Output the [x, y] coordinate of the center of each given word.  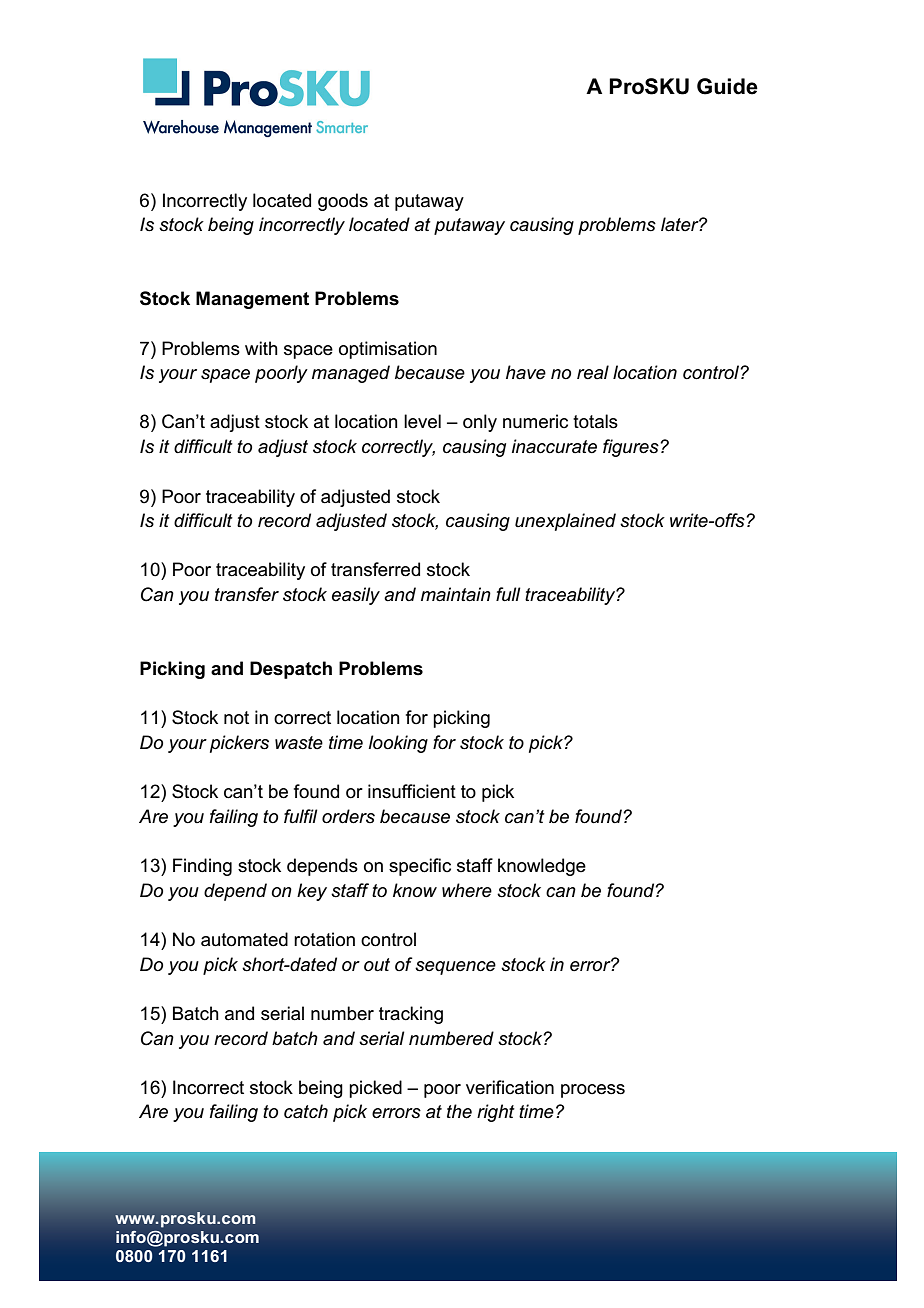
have [526, 372]
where [467, 890]
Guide [727, 86]
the [459, 1111]
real [593, 372]
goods [343, 202]
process [593, 1091]
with [261, 348]
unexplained [565, 522]
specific [420, 867]
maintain [456, 594]
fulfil [301, 816]
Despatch [291, 670]
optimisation [388, 350]
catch [306, 1111]
